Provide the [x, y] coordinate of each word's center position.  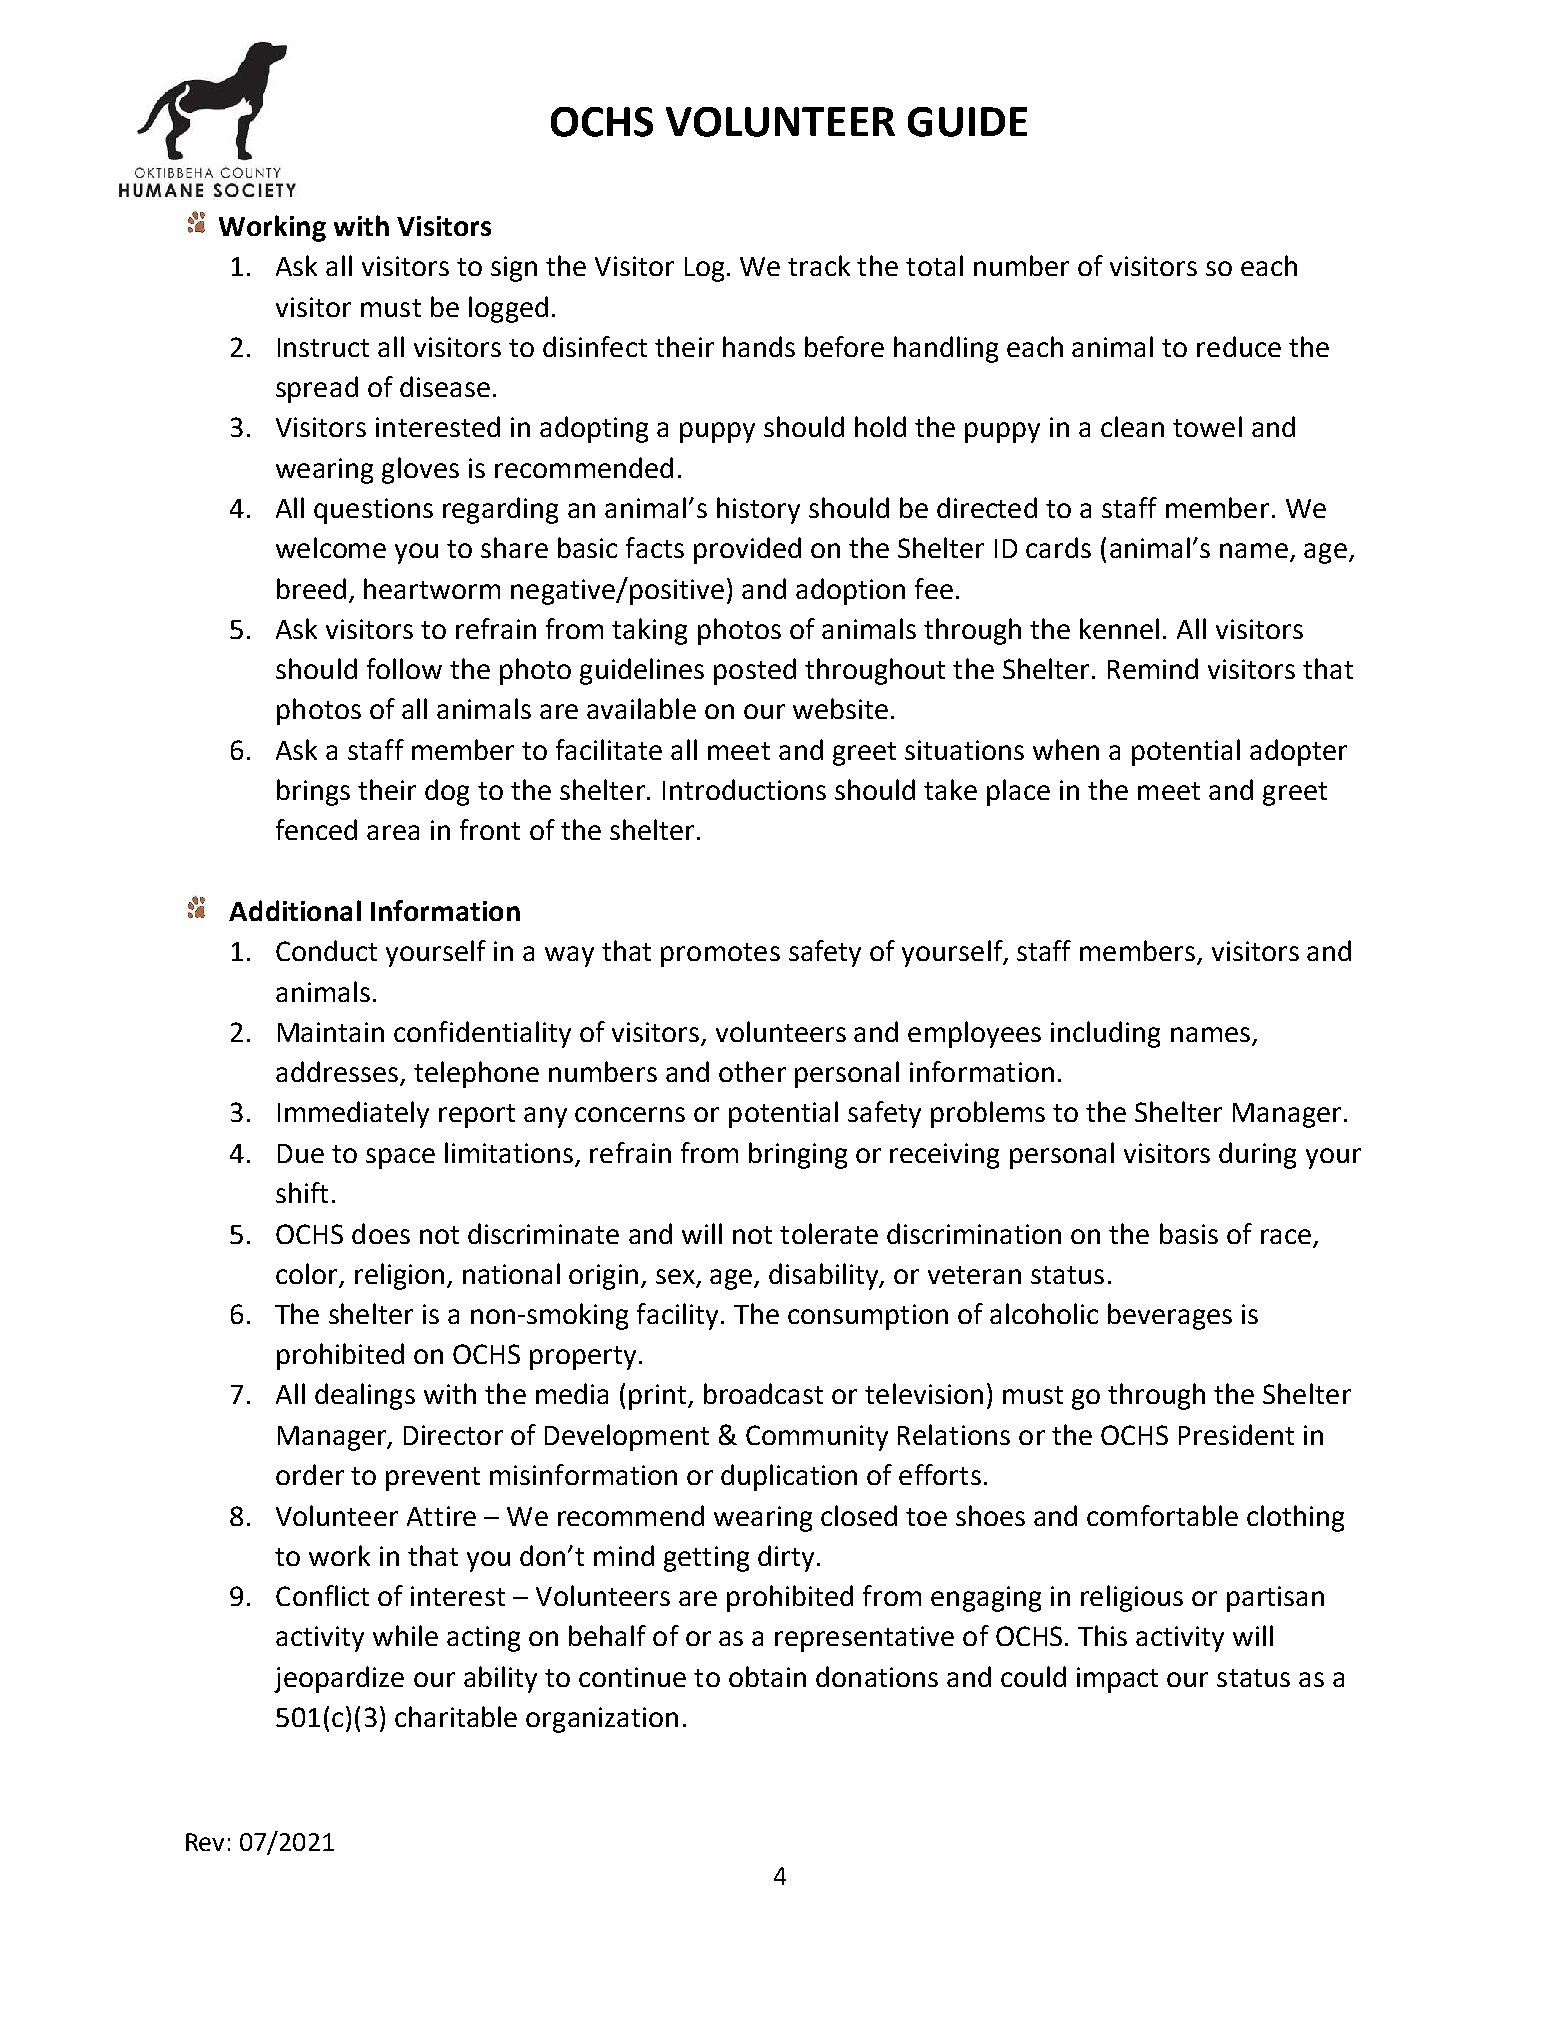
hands [759, 346]
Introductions [744, 789]
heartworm [432, 588]
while [405, 1635]
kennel [1119, 628]
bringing [798, 1155]
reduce [1239, 346]
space [400, 1158]
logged [508, 309]
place [1018, 792]
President [1236, 1434]
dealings [365, 1396]
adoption [850, 591]
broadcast [763, 1393]
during [1257, 1155]
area [393, 832]
